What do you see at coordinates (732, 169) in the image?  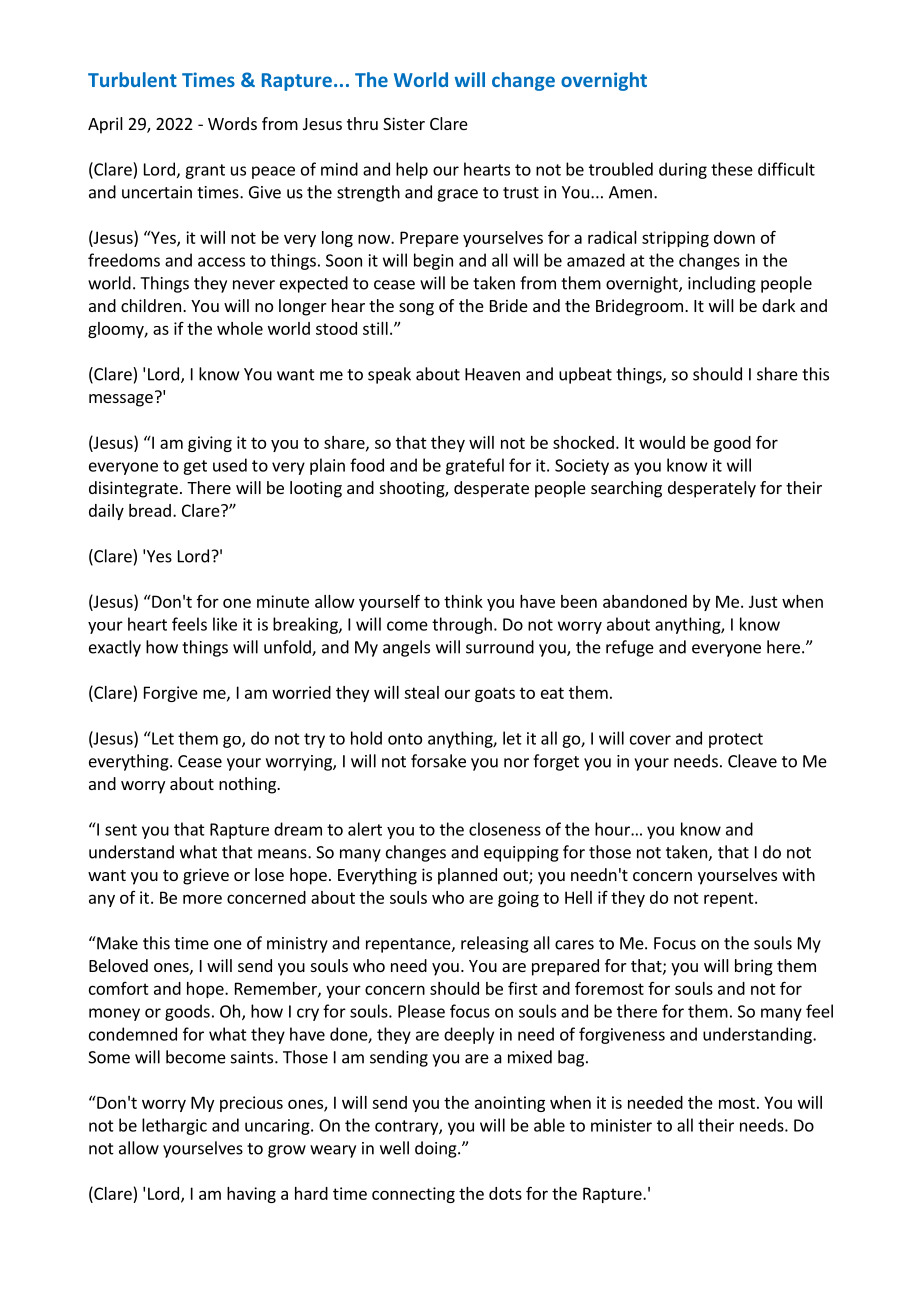 I see `these` at bounding box center [732, 169].
